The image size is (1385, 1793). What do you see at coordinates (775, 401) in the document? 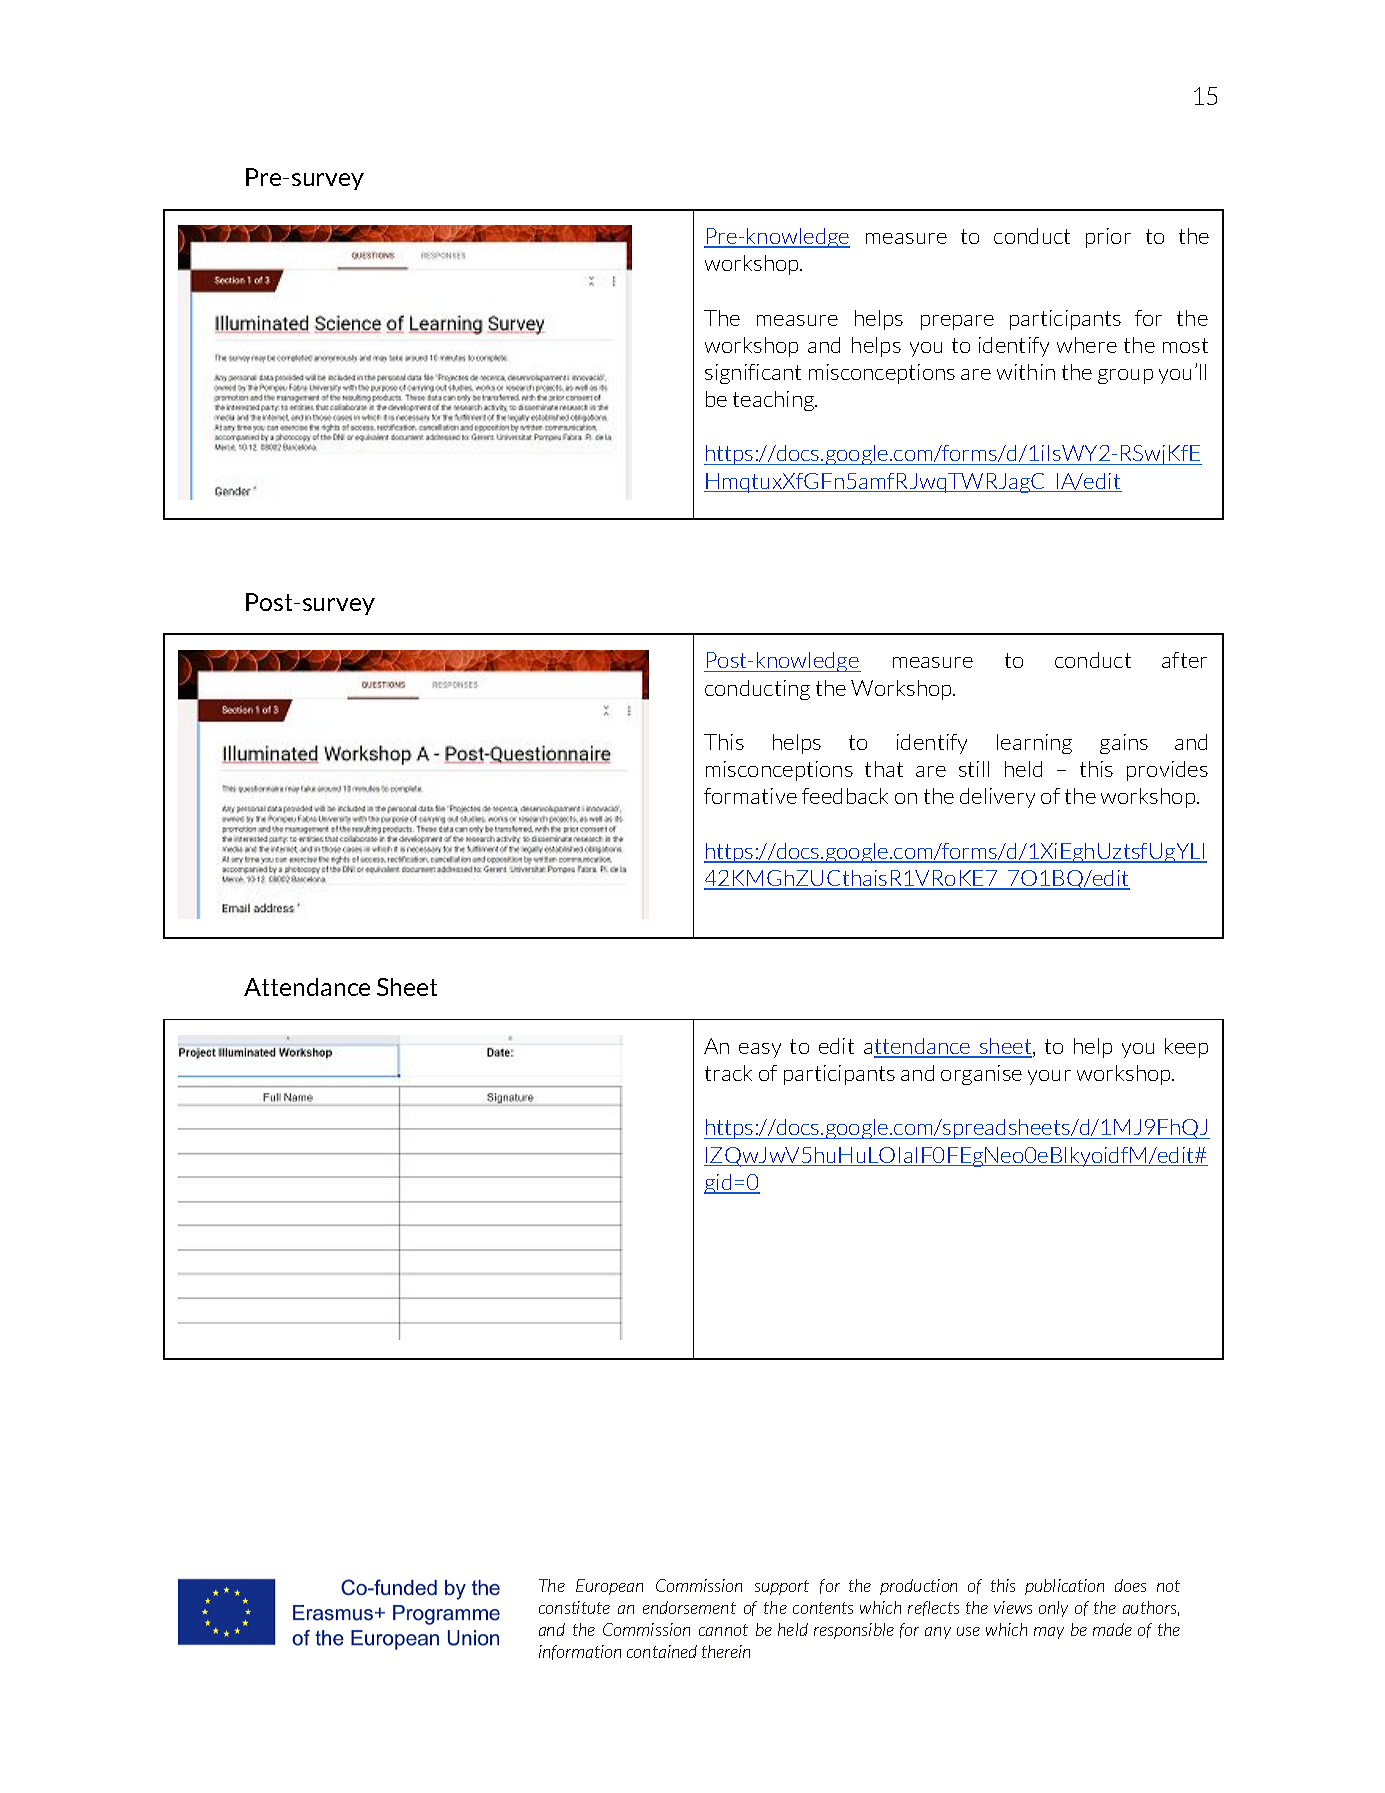
I see `teaching` at bounding box center [775, 401].
